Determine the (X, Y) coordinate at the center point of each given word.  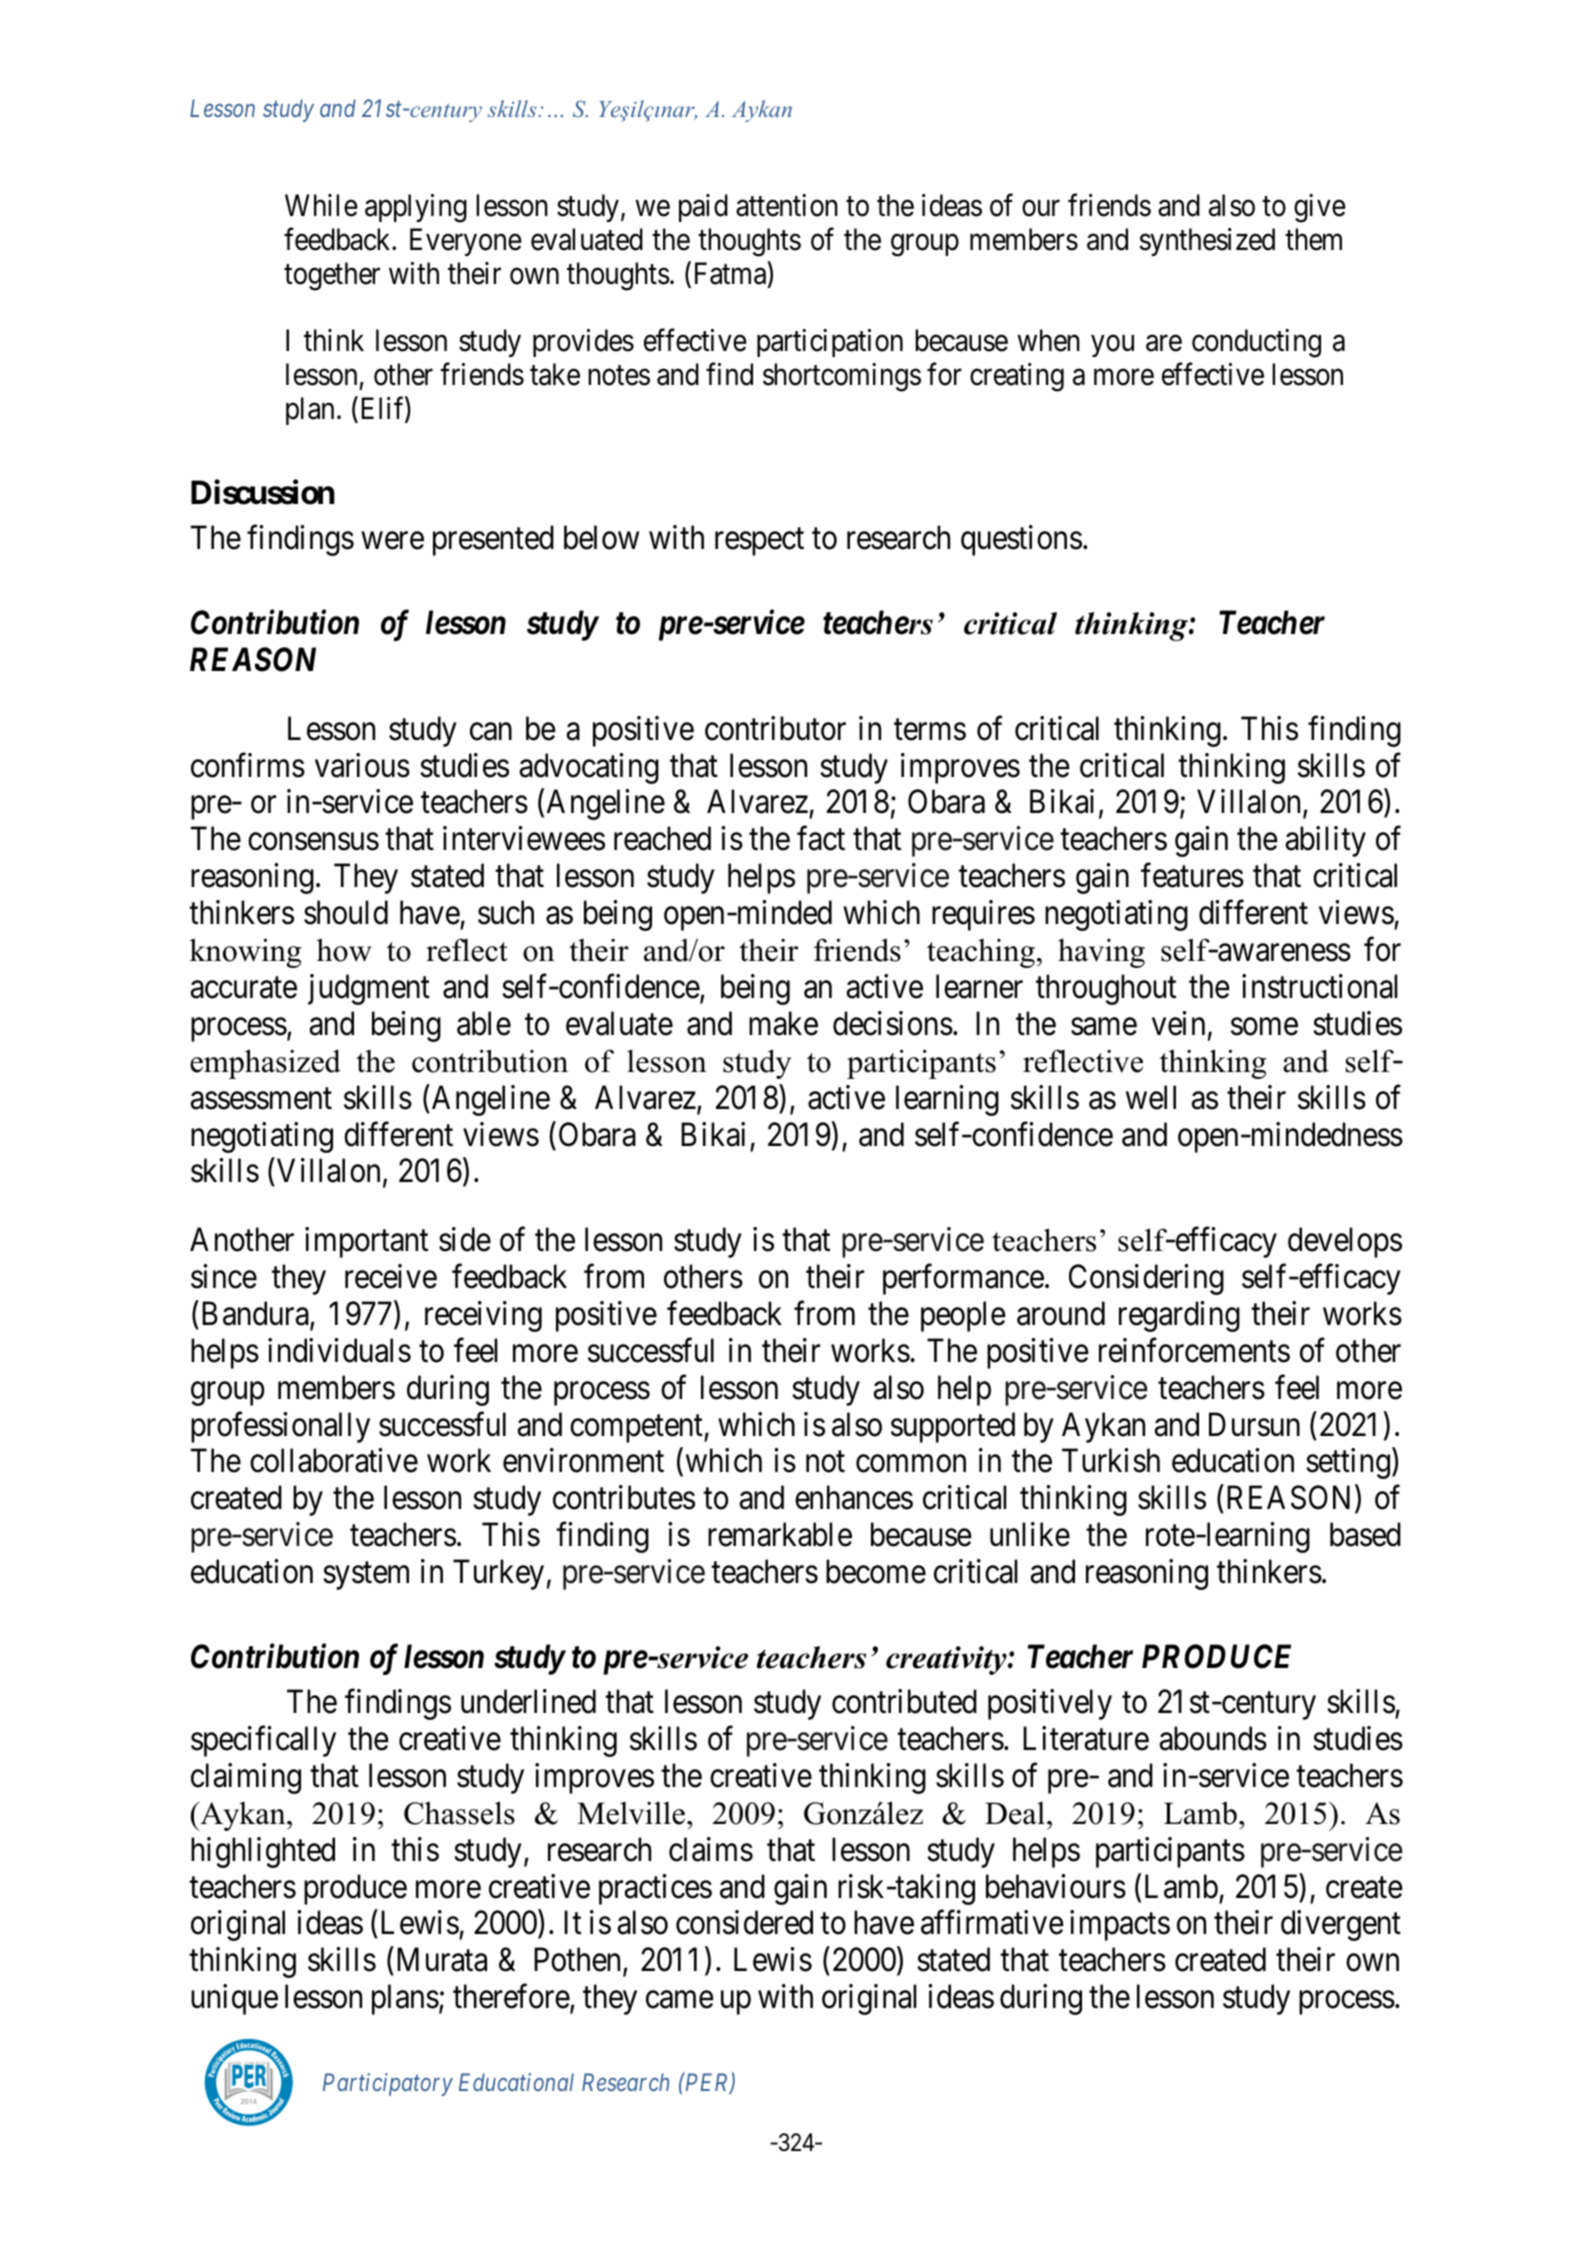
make (783, 1023)
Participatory (388, 2084)
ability (1325, 841)
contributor (775, 728)
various (362, 765)
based (1365, 1534)
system (366, 1576)
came (680, 2000)
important (366, 1243)
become (876, 1571)
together (332, 276)
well (1151, 1097)
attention (787, 205)
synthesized (1207, 242)
